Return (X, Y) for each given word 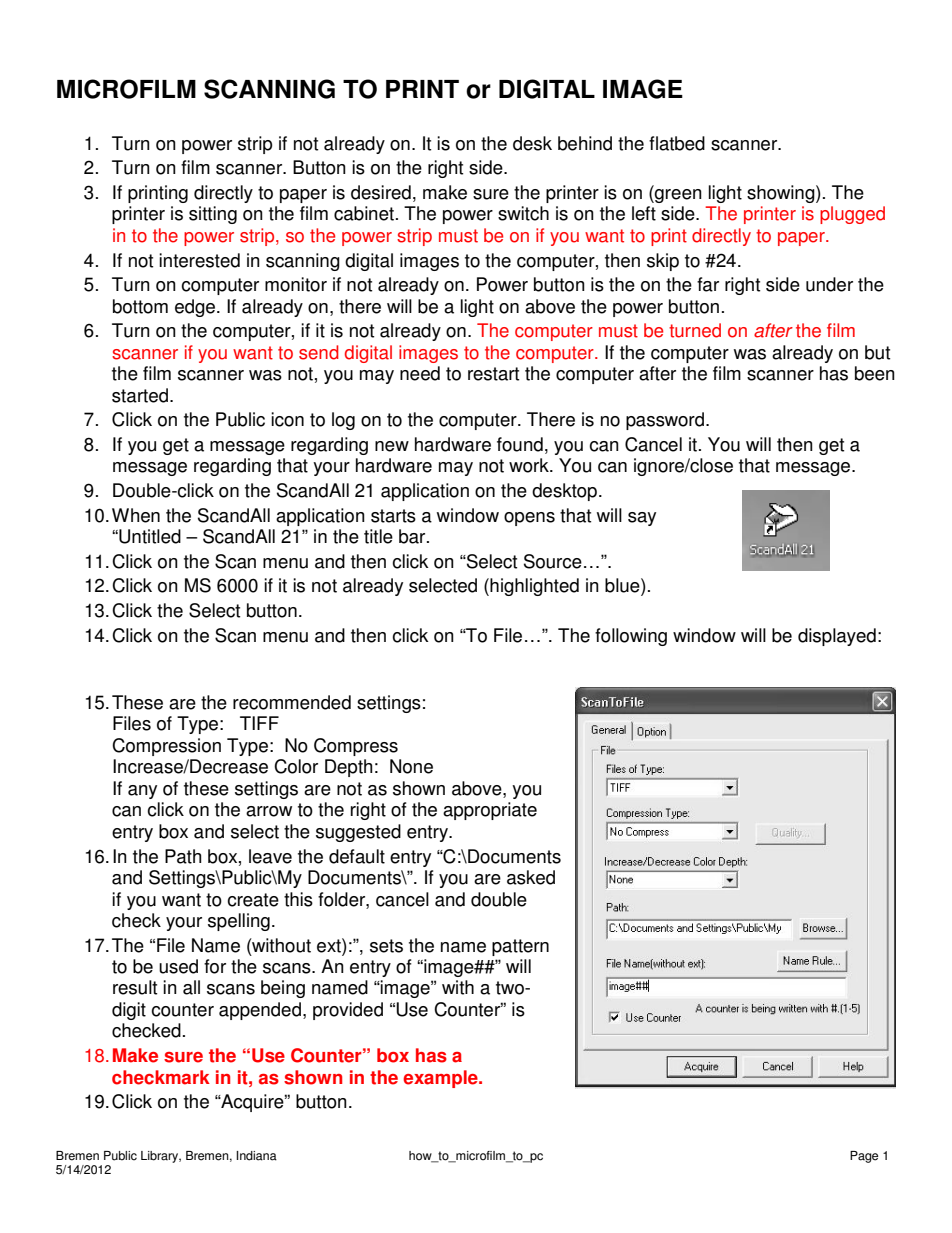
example (441, 1079)
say (642, 519)
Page (864, 1157)
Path (183, 856)
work (530, 465)
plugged (852, 215)
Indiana (256, 1156)
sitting (213, 215)
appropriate (490, 811)
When (136, 515)
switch (523, 213)
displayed (837, 637)
